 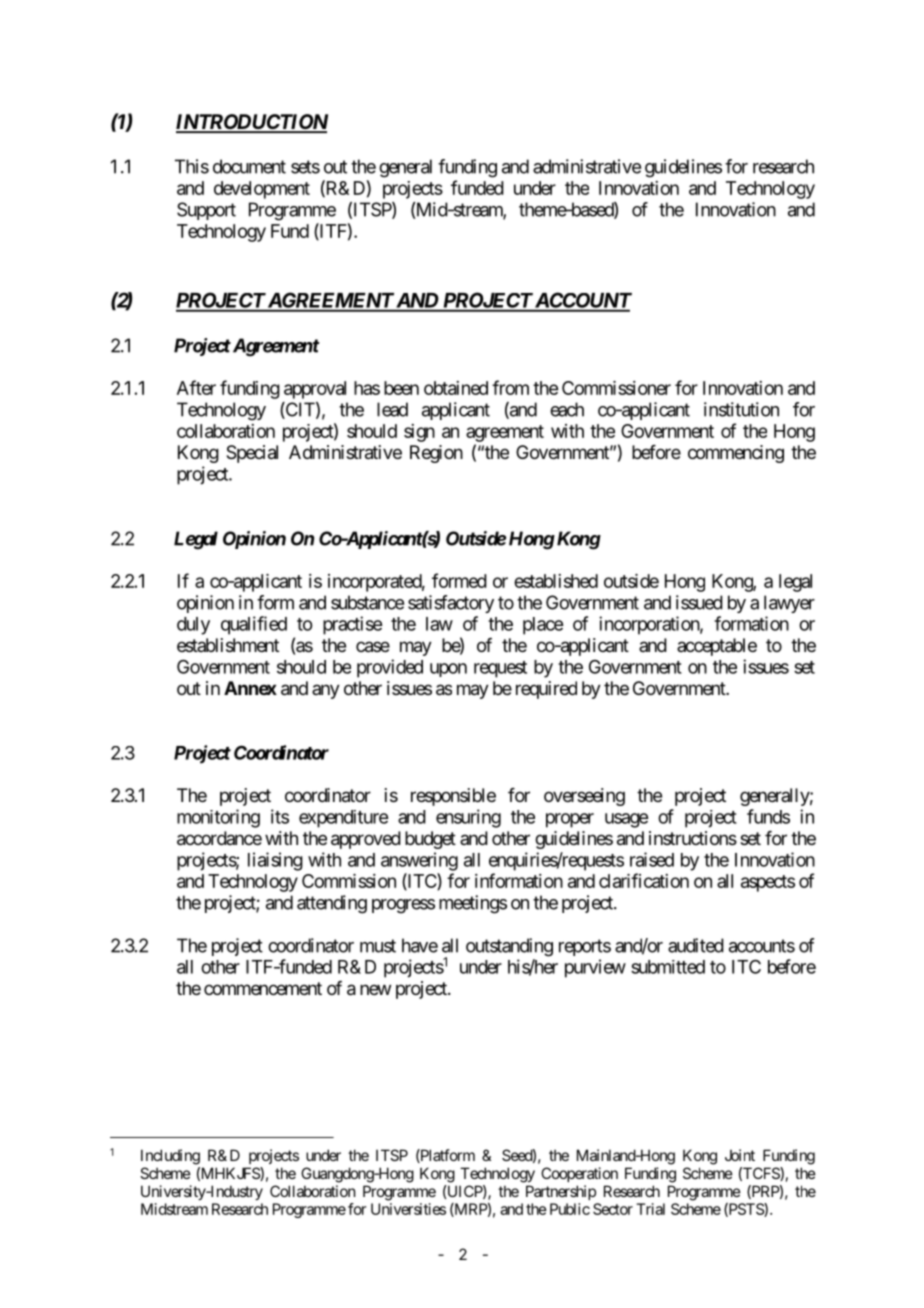 I want to click on Annex, so click(x=250, y=688).
